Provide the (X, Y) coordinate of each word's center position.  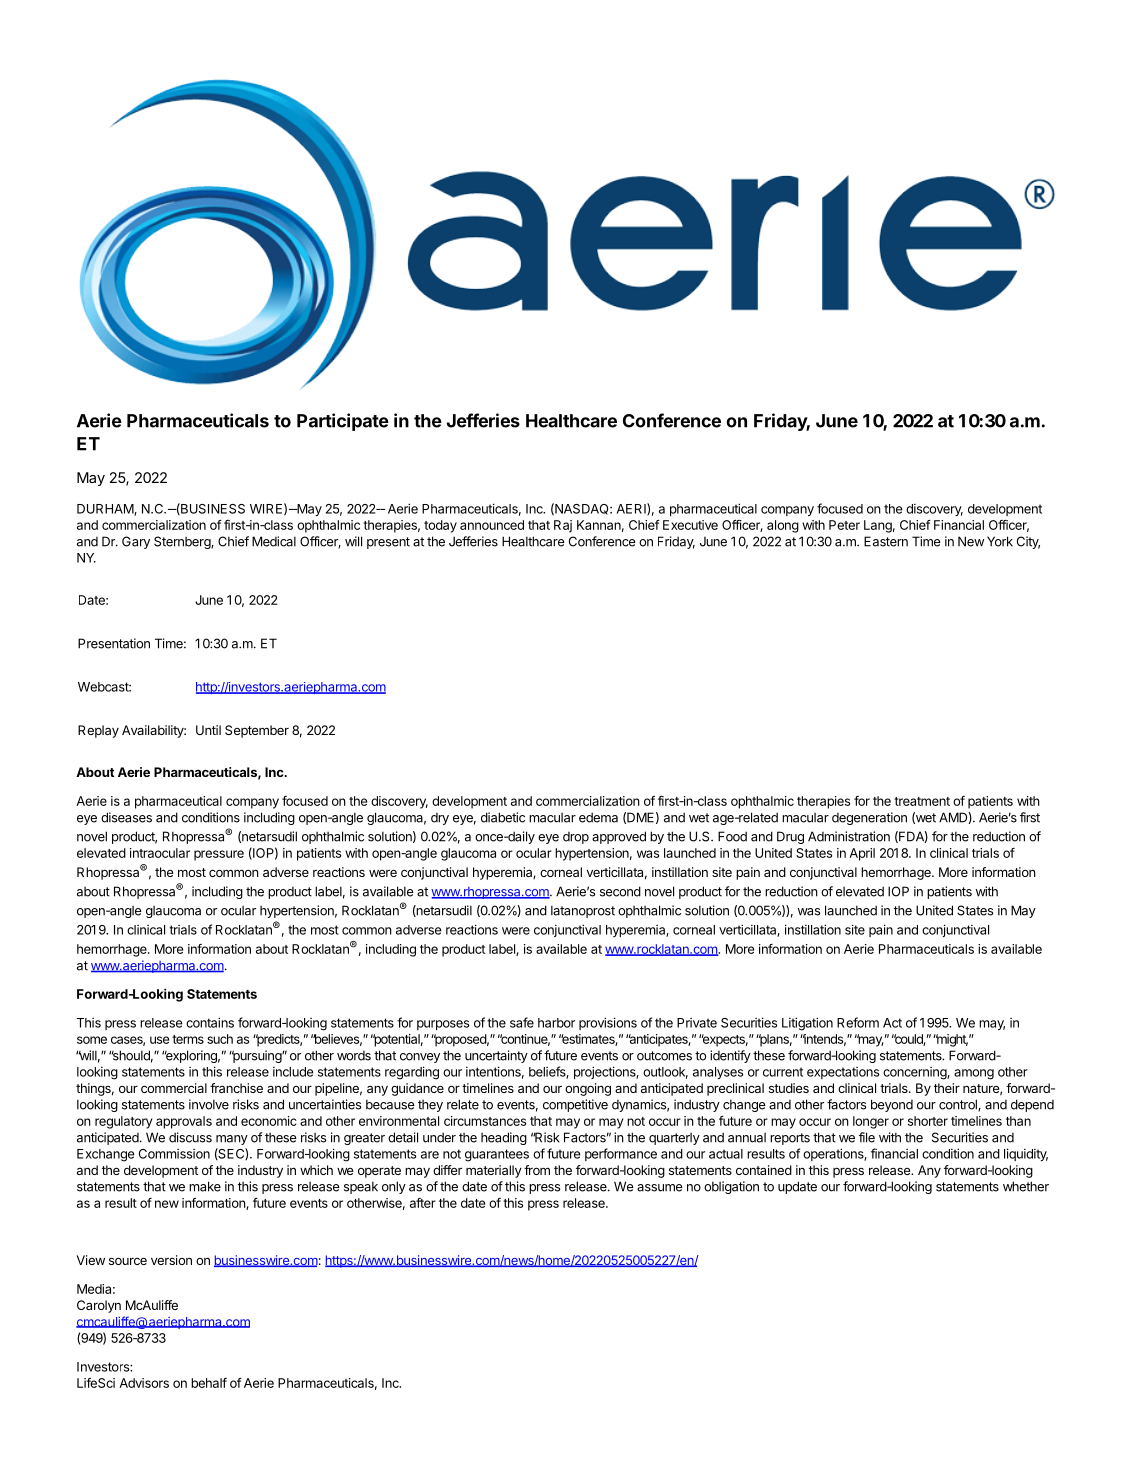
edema (598, 817)
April (862, 854)
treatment (922, 801)
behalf (209, 1383)
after (423, 1203)
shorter (928, 1121)
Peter (844, 525)
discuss (190, 1137)
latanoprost (583, 911)
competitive (575, 1105)
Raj (563, 526)
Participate (343, 422)
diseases (126, 817)
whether (1026, 1186)
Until (208, 730)
